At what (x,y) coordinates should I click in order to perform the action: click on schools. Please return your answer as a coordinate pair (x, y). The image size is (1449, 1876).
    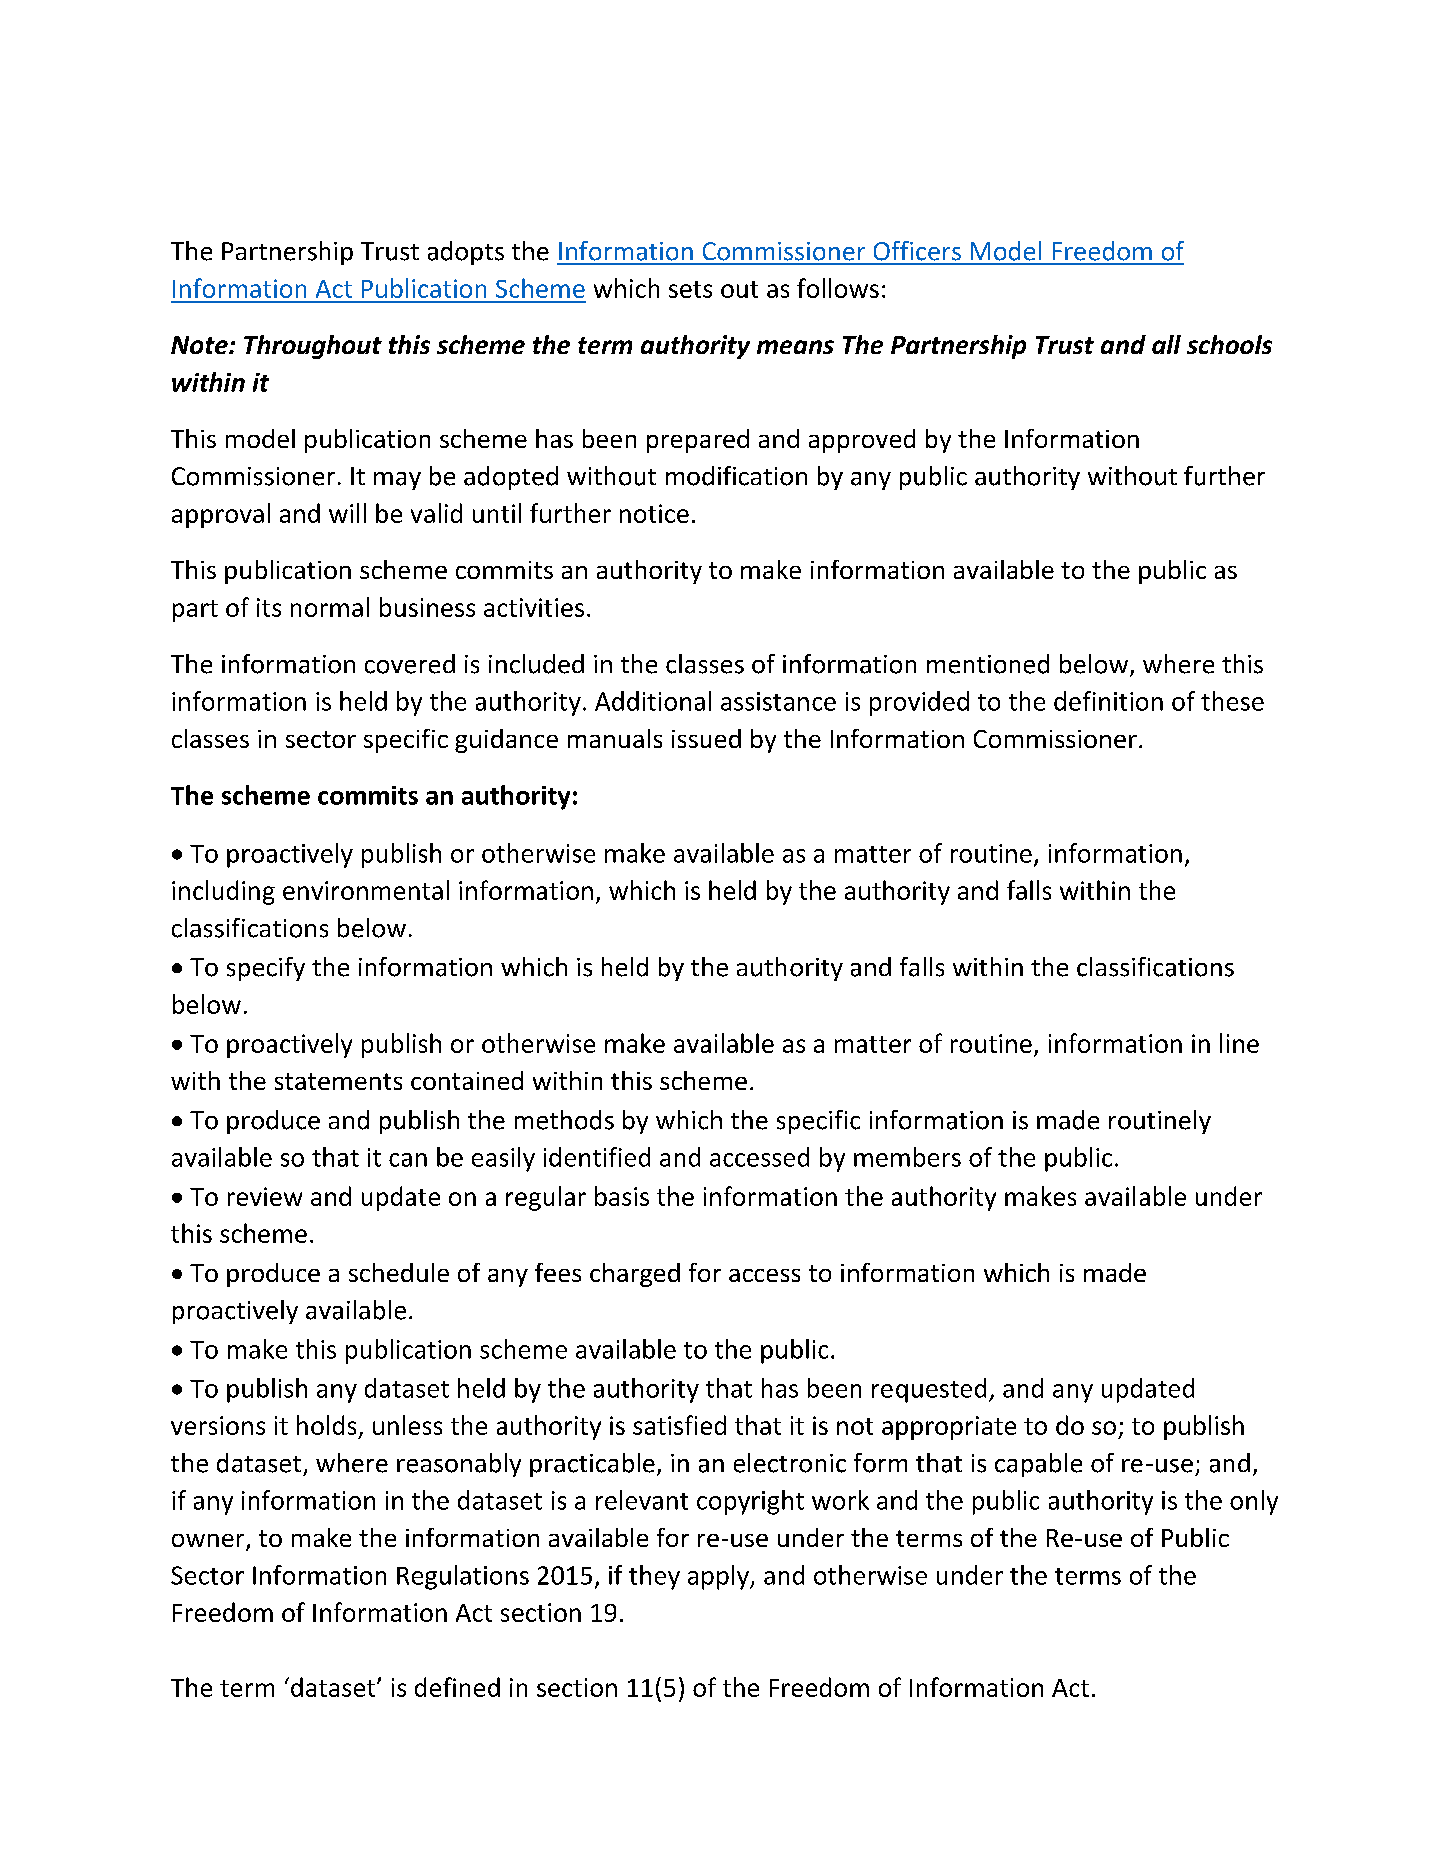
    Looking at the image, I should click on (1229, 344).
